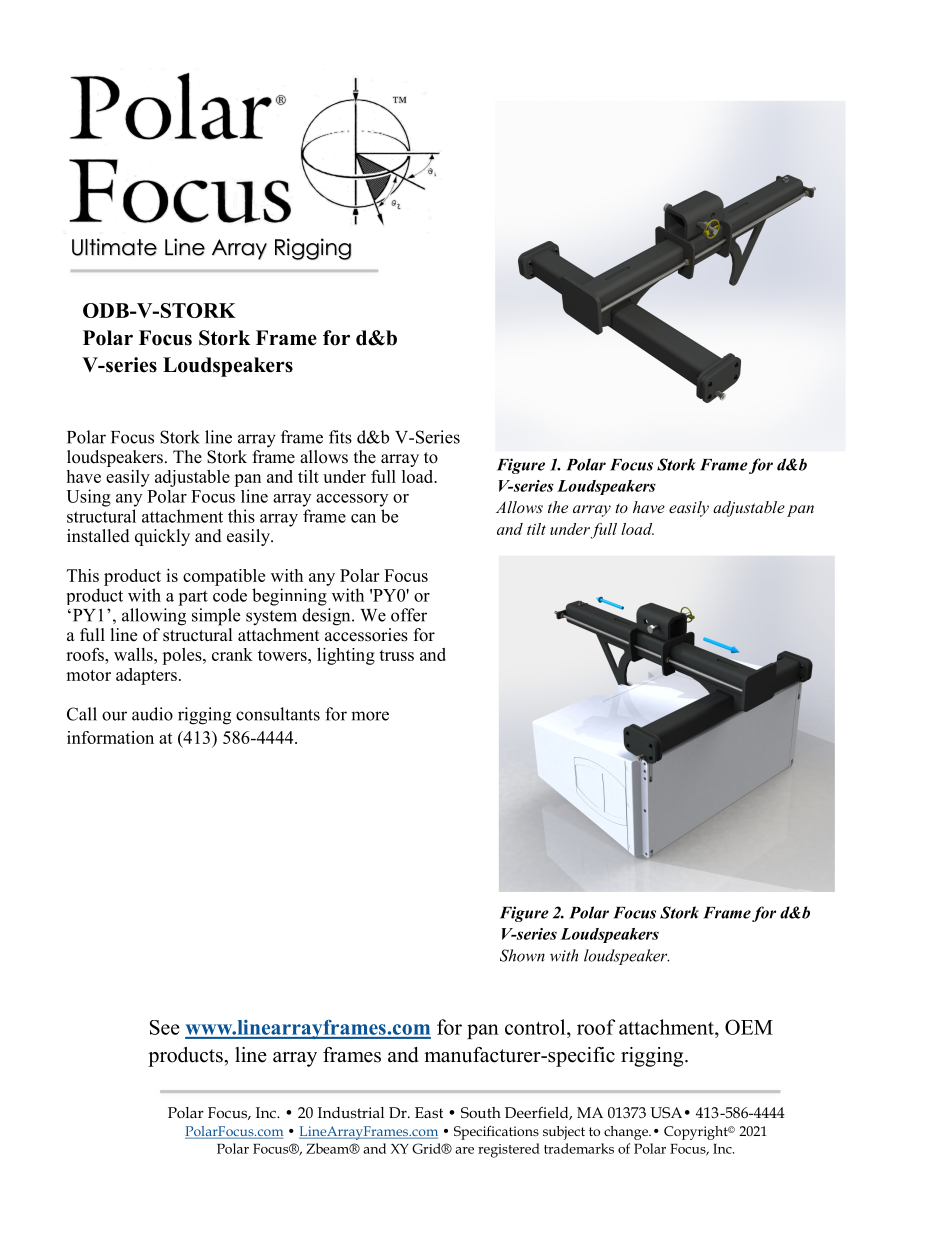 This screenshot has width=952, height=1233. What do you see at coordinates (162, 537) in the screenshot?
I see `quickly` at bounding box center [162, 537].
